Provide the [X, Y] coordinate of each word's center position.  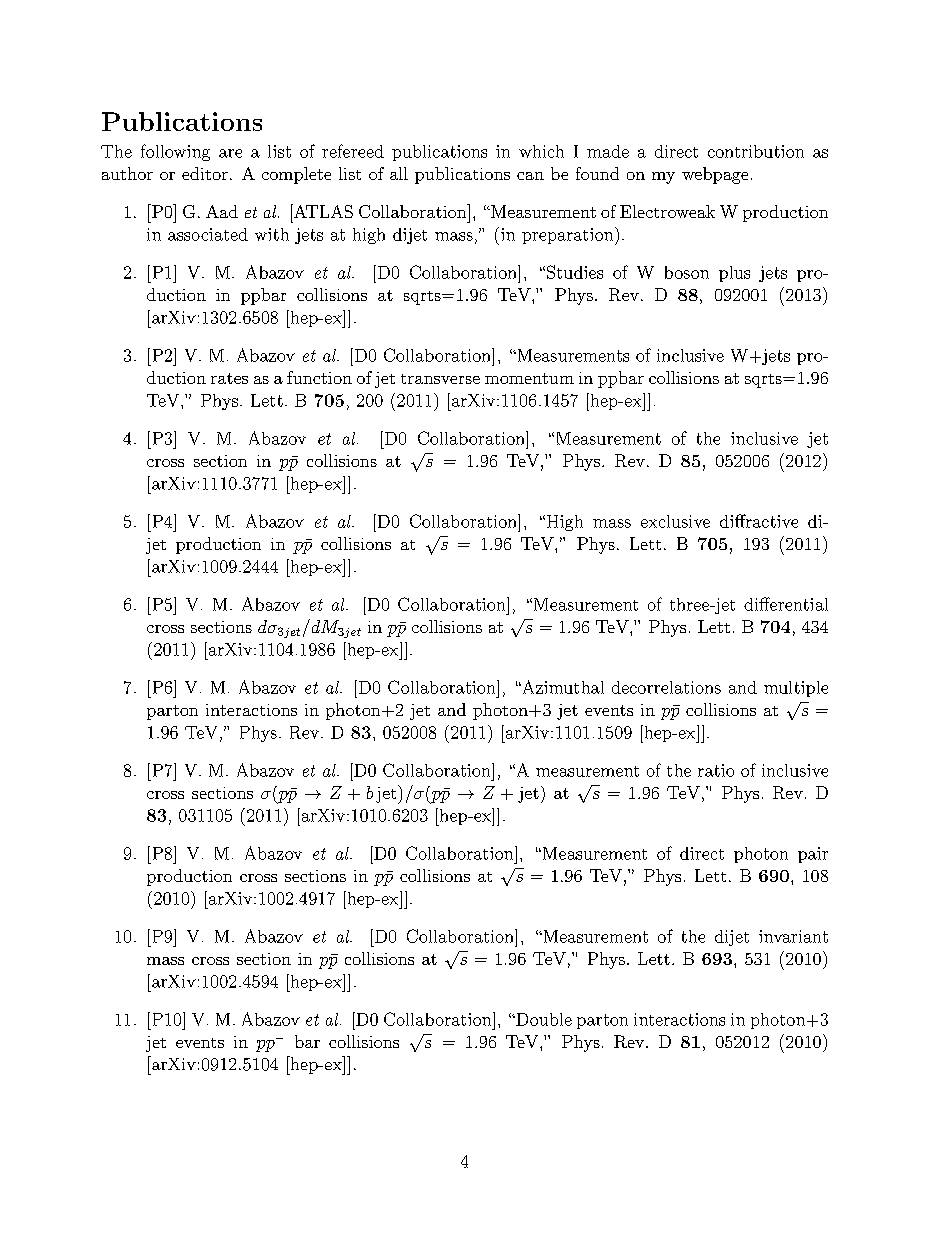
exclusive [675, 521]
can [530, 176]
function [319, 377]
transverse [440, 379]
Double [543, 1019]
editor [205, 173]
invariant [793, 936]
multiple [796, 689]
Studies [575, 272]
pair [813, 855]
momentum [529, 378]
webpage [715, 175]
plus [734, 274]
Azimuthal [562, 687]
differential [786, 604]
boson [687, 272]
